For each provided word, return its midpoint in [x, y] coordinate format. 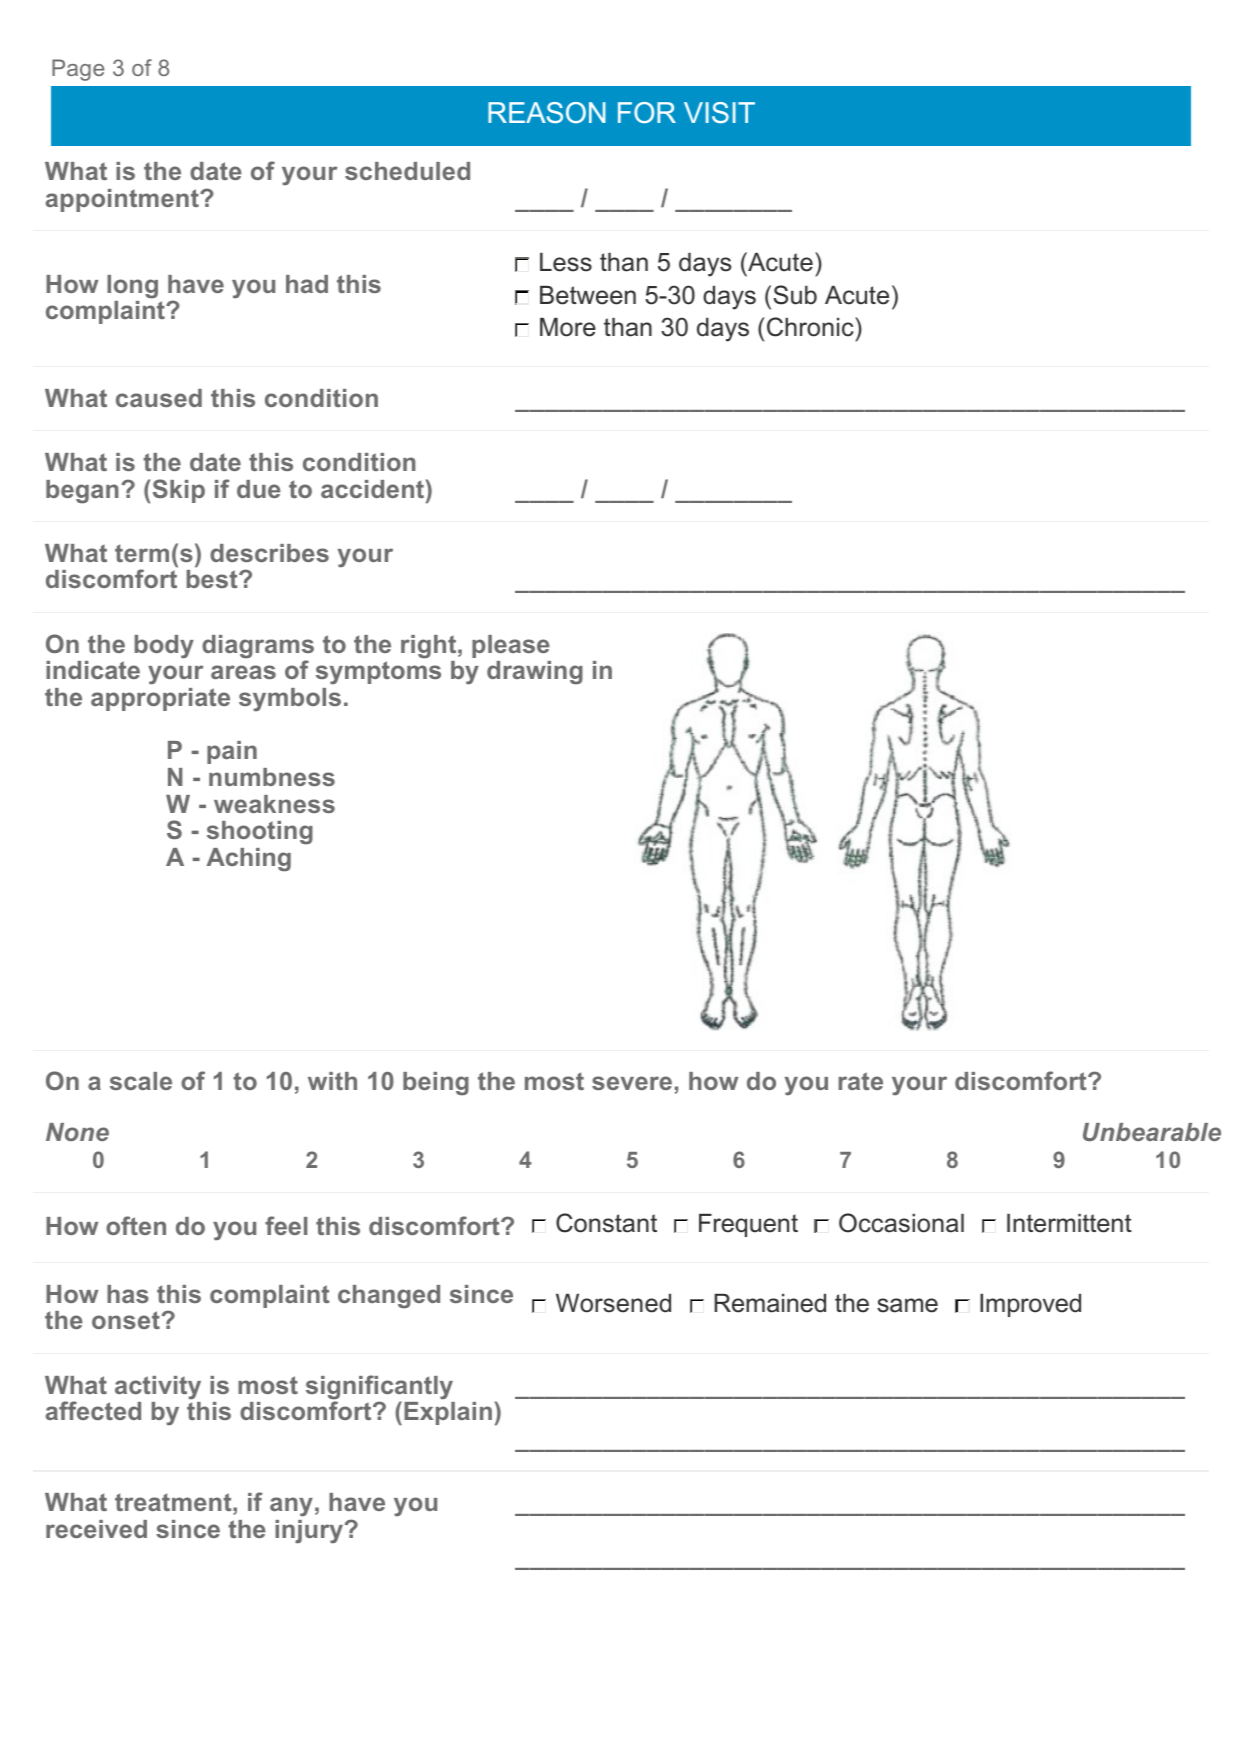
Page [78, 70]
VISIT [719, 112]
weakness [274, 804]
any [291, 1506]
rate [860, 1081]
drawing [535, 673]
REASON [547, 112]
